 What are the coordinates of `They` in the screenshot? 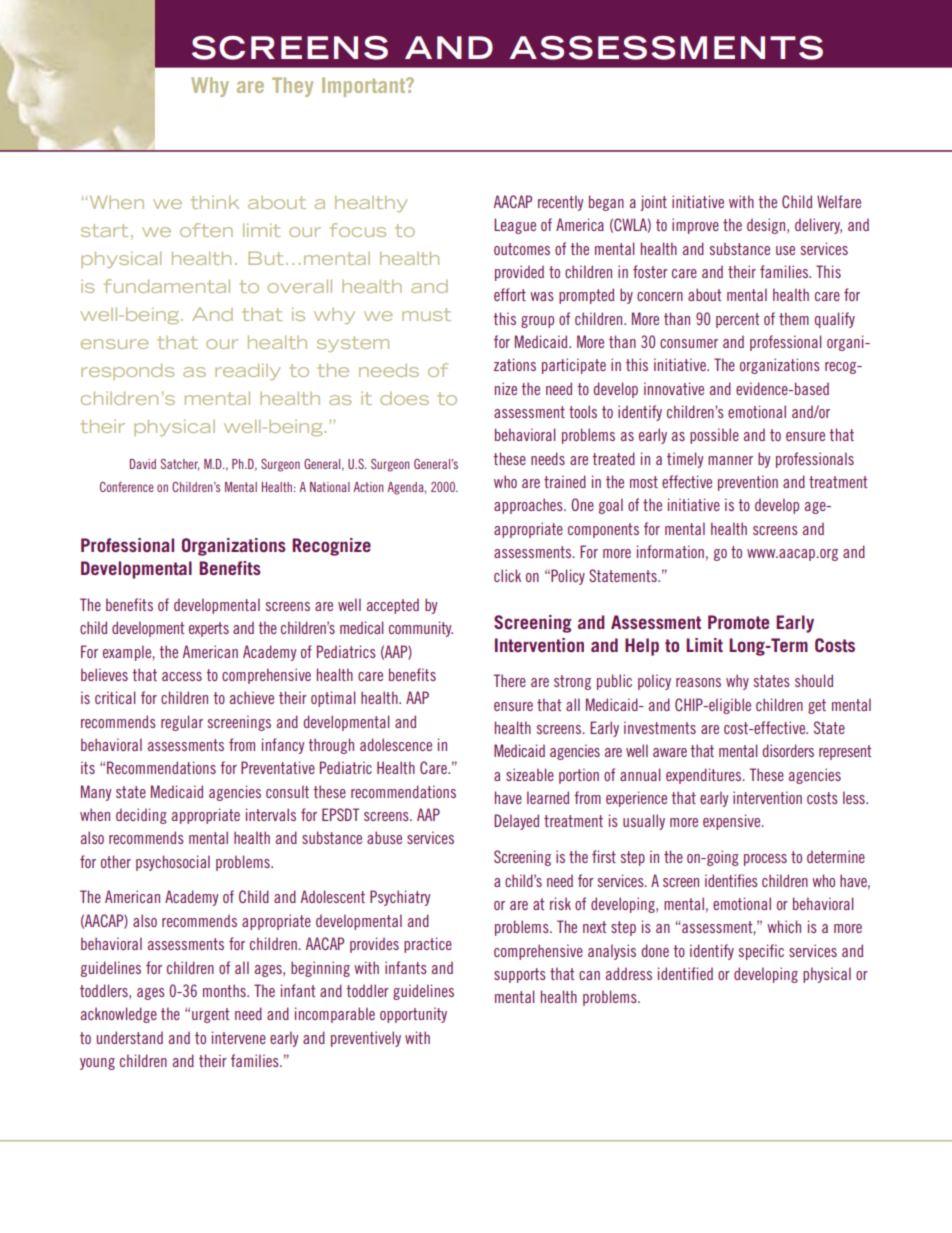 It's located at (292, 87).
